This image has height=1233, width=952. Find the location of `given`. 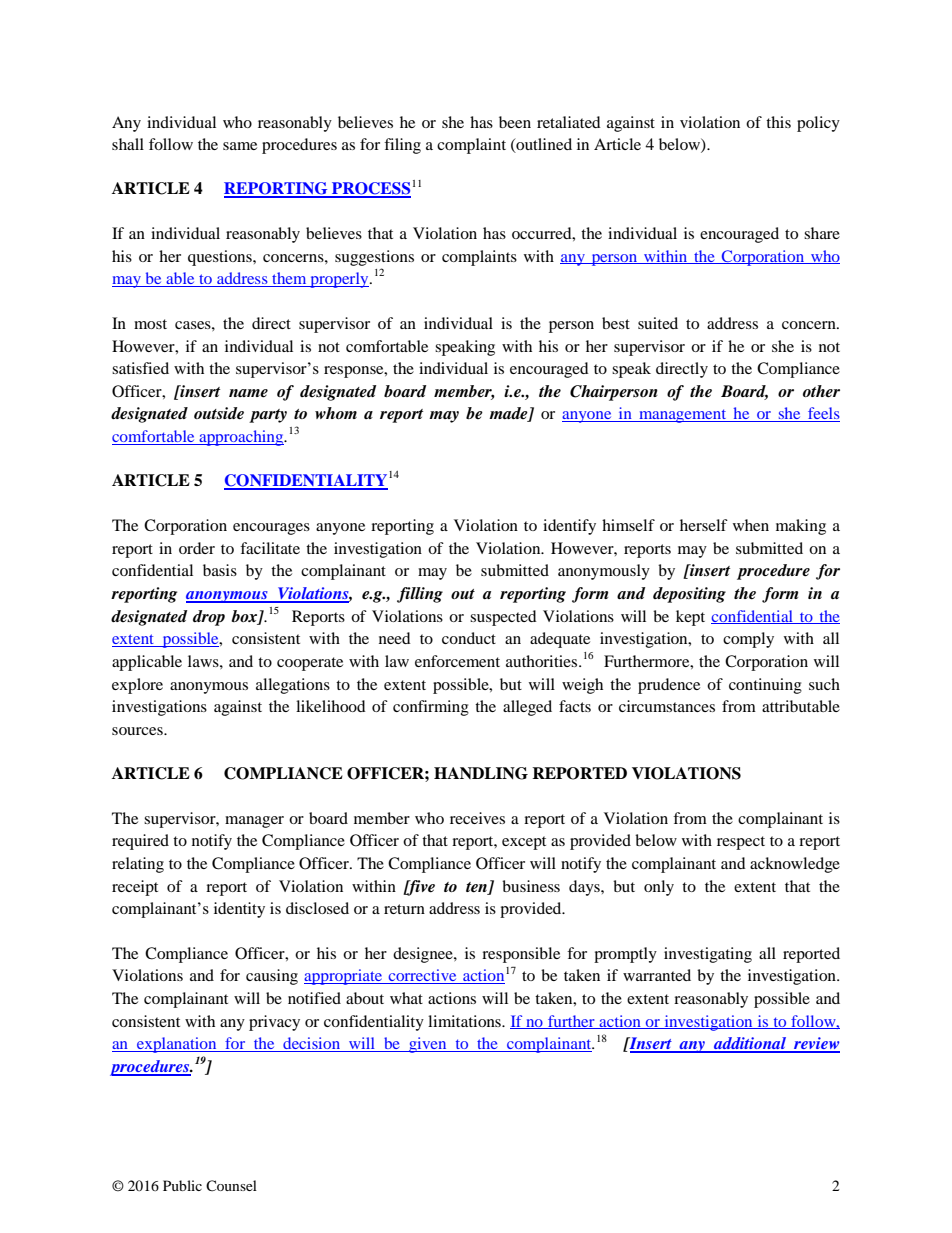

given is located at coordinates (428, 1045).
